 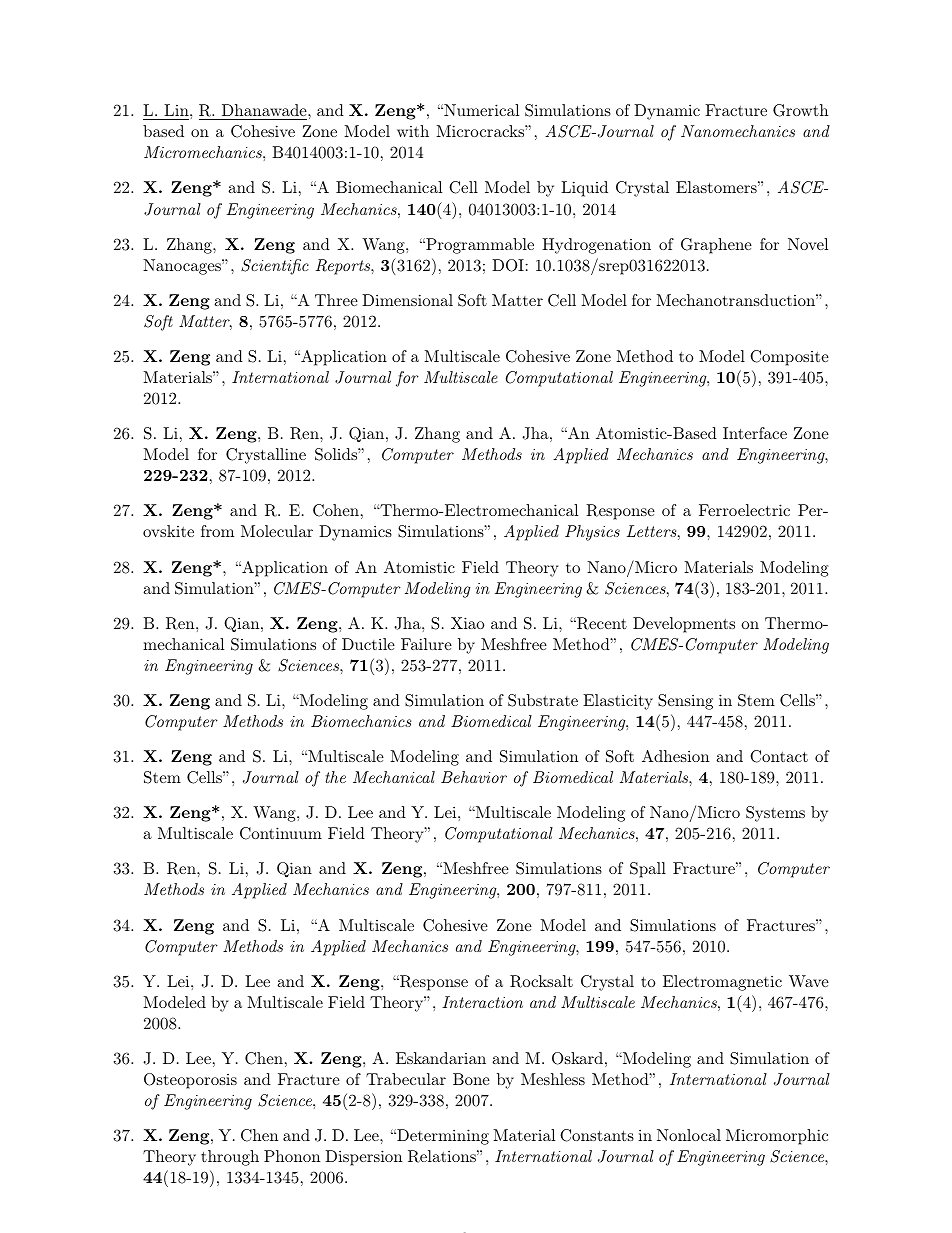 I want to click on Xiao, so click(x=467, y=623).
